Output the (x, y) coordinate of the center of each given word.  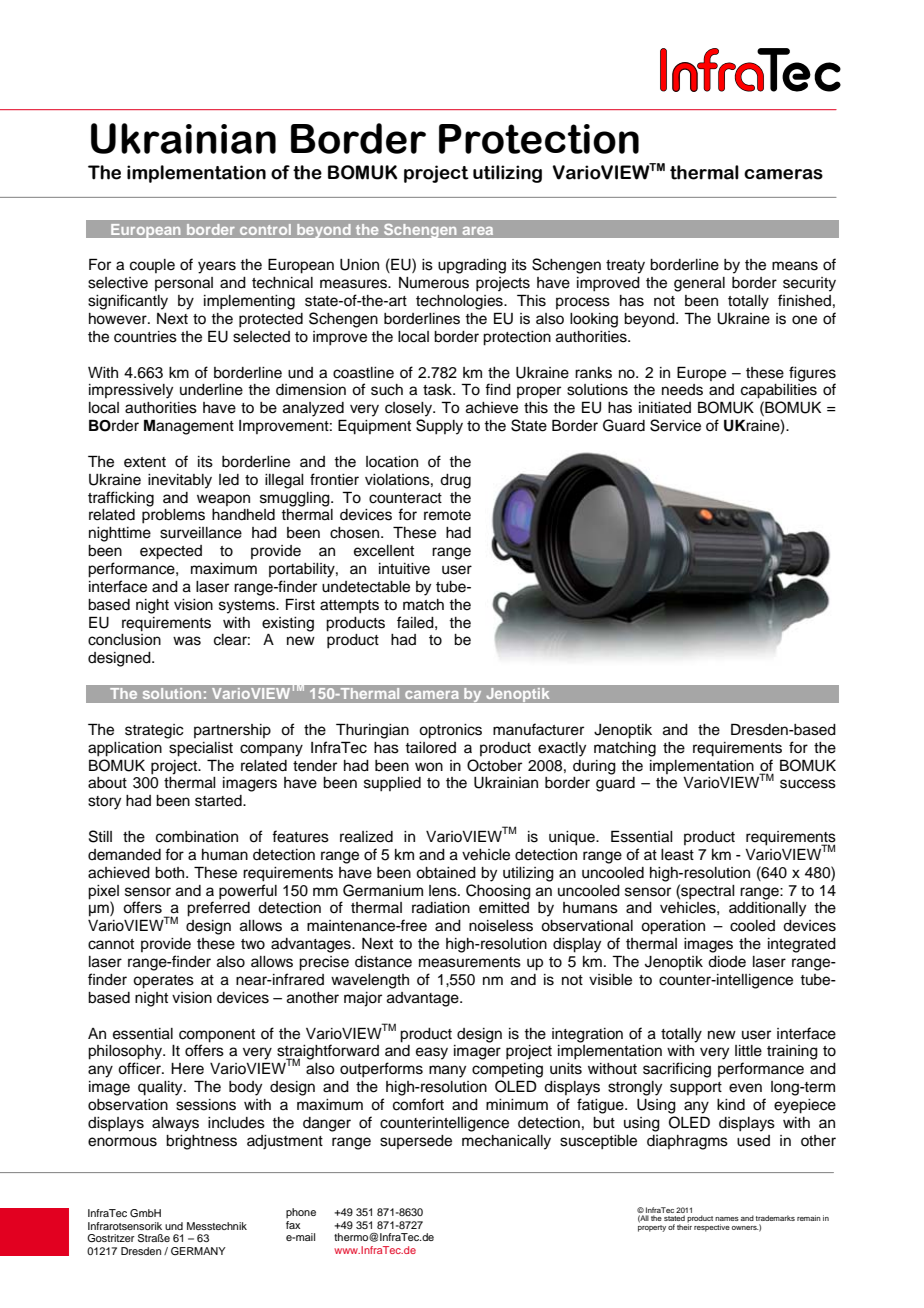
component (217, 1036)
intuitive (404, 569)
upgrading (472, 266)
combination (197, 837)
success (808, 784)
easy (432, 1053)
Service (675, 425)
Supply (439, 427)
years (217, 267)
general (699, 284)
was (187, 641)
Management (189, 427)
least (677, 855)
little (748, 1051)
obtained (446, 873)
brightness (201, 1142)
